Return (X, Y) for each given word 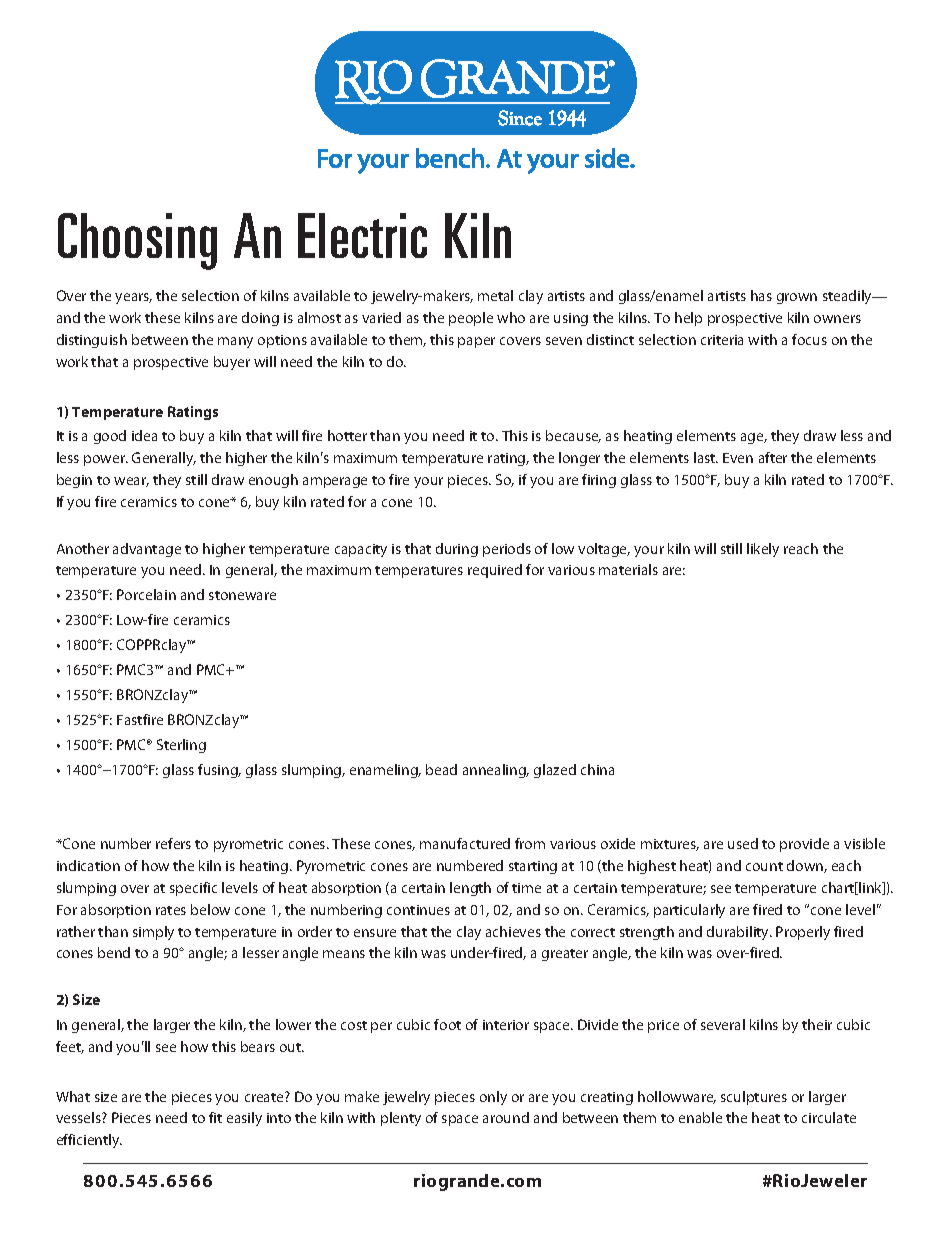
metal (495, 295)
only (493, 1098)
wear (131, 482)
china (597, 769)
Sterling (181, 746)
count (764, 866)
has (761, 295)
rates (171, 910)
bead (441, 769)
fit (215, 1117)
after (773, 457)
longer (579, 459)
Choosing (137, 241)
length (470, 889)
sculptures (754, 1098)
